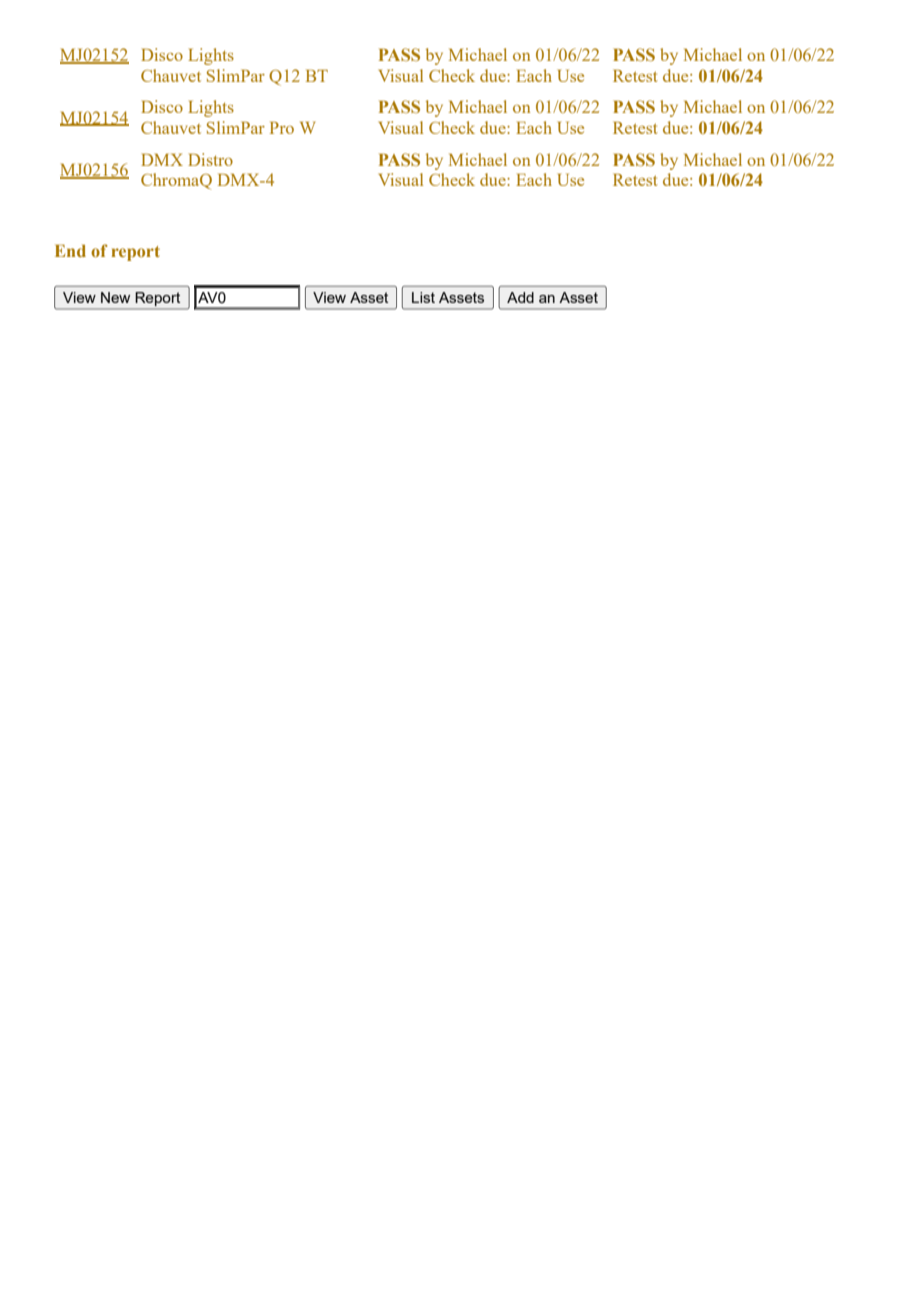  Describe the element at coordinates (115, 297) in the image. I see `New` at that location.
